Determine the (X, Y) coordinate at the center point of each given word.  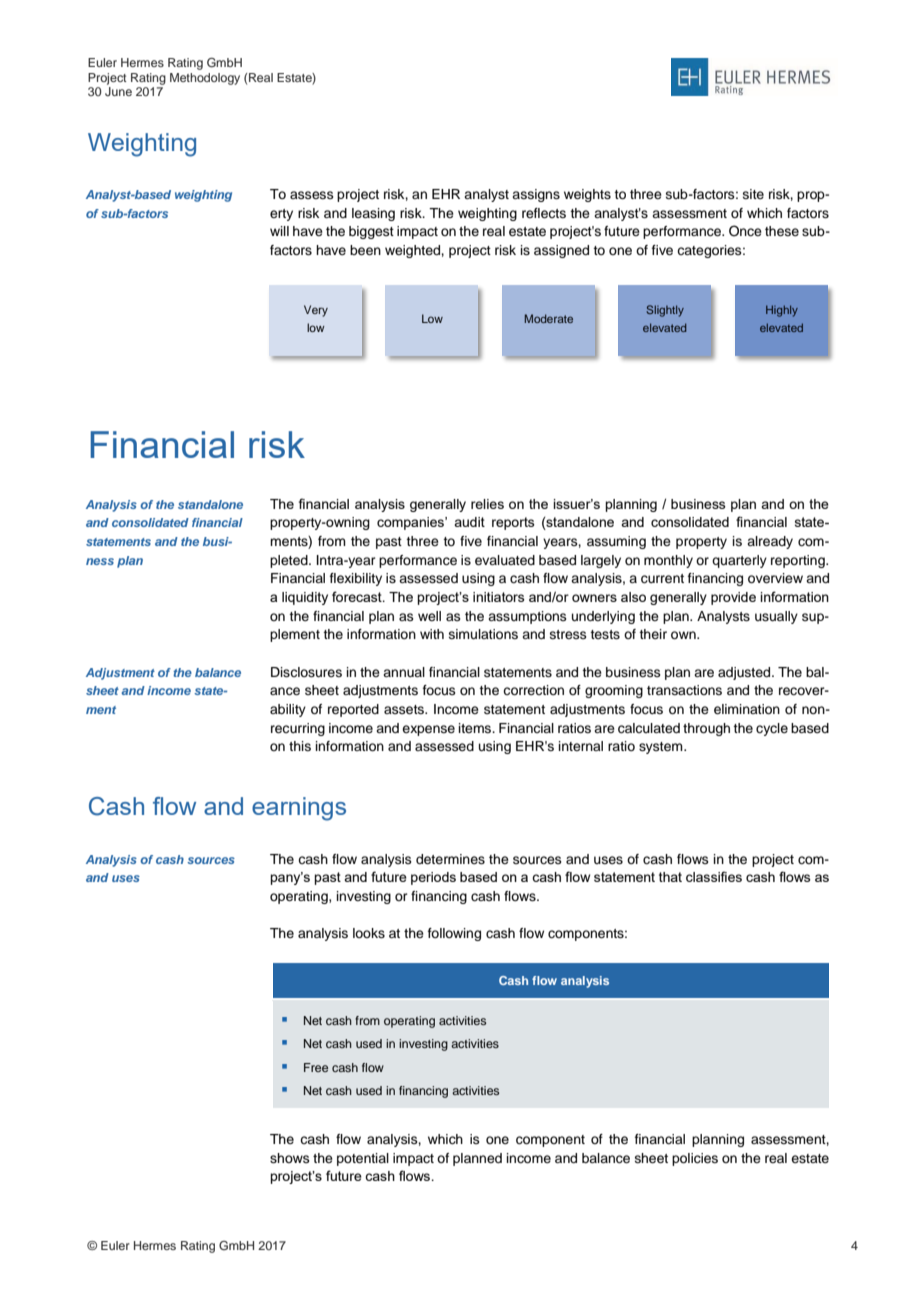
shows (290, 1158)
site (753, 194)
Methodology (205, 79)
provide (733, 598)
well (429, 616)
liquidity (305, 598)
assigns (536, 195)
